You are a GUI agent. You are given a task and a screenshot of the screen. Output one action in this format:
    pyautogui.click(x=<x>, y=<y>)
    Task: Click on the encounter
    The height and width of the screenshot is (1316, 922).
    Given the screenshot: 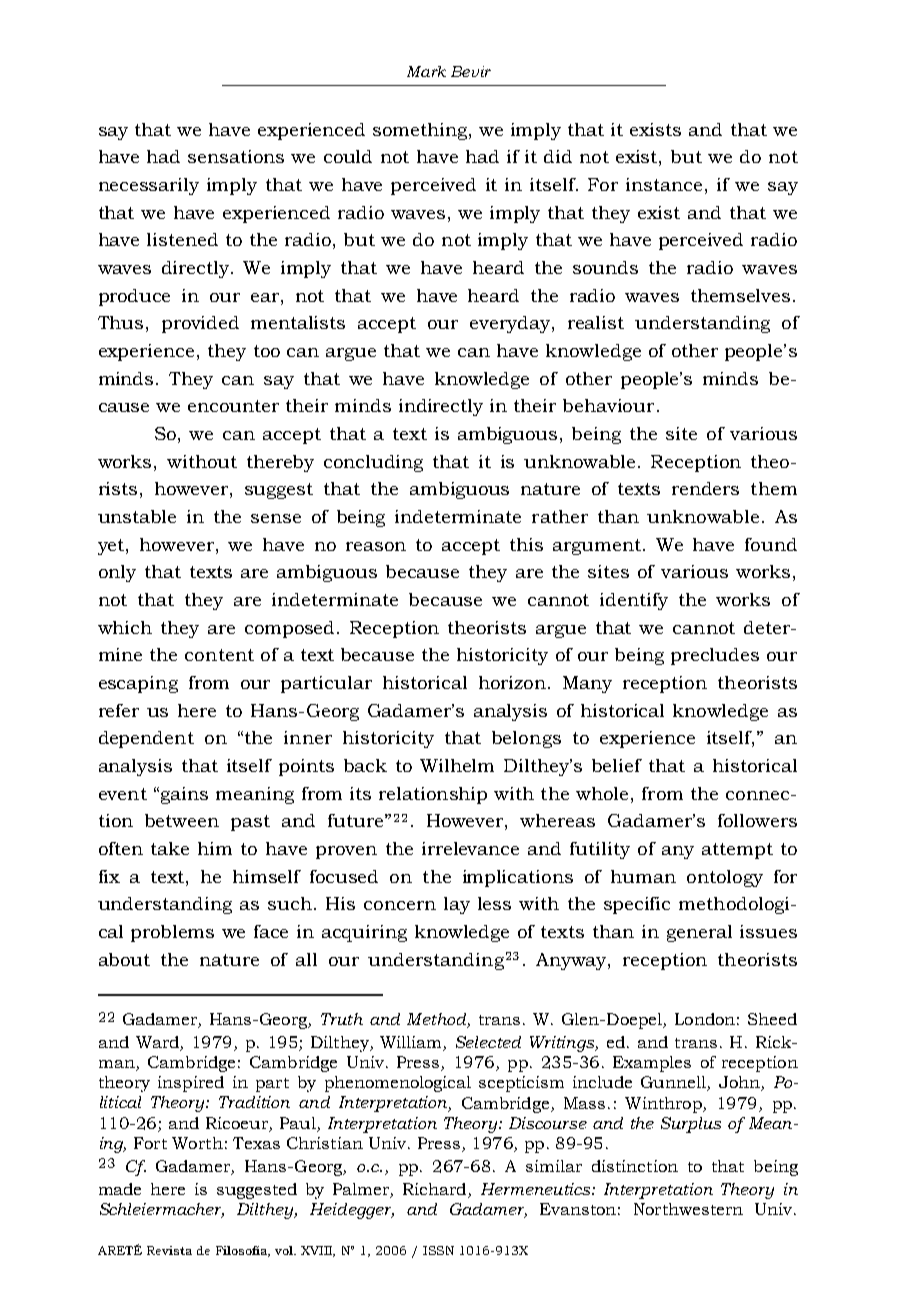 What is the action you would take?
    pyautogui.click(x=233, y=406)
